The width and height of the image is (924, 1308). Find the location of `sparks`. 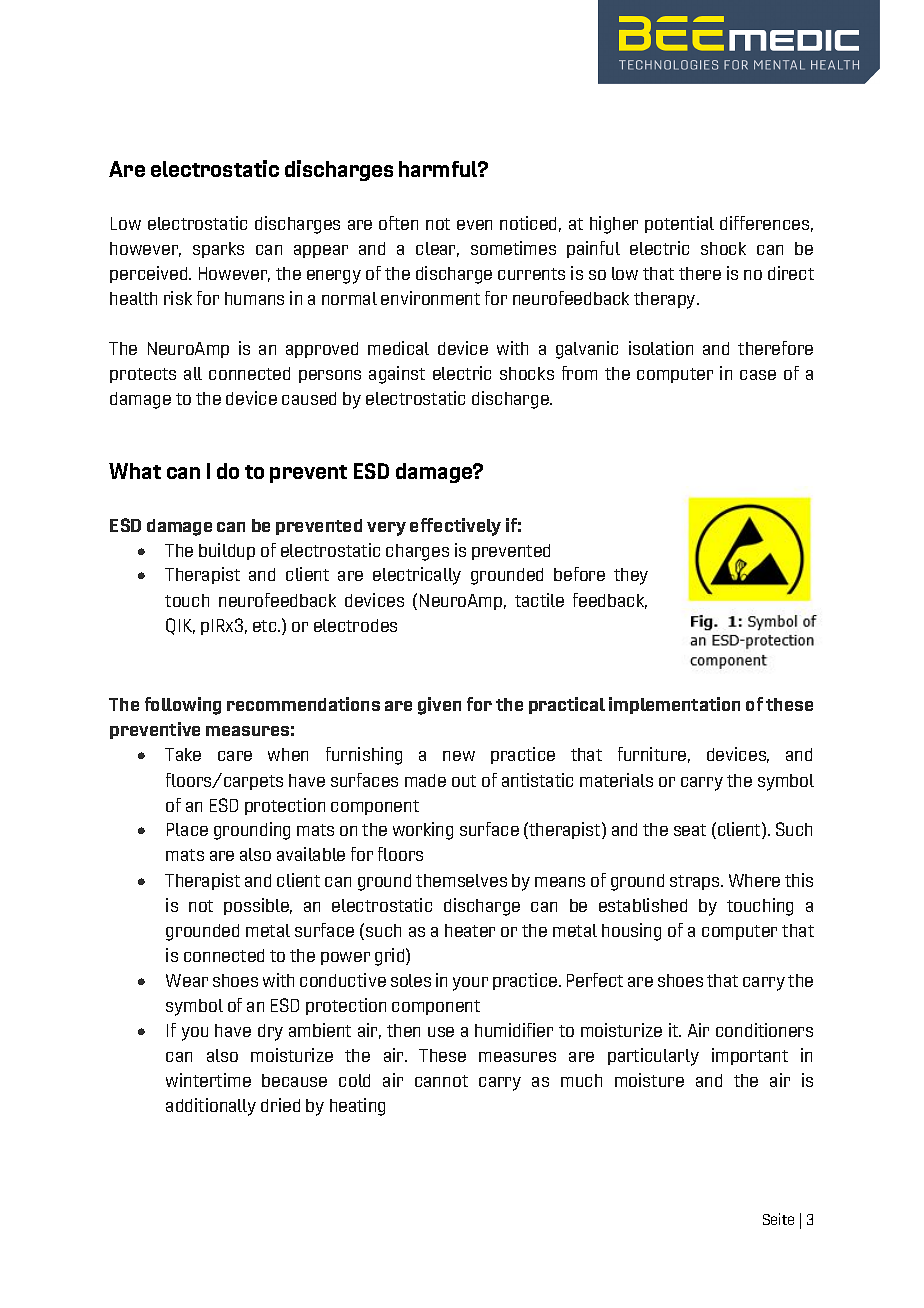

sparks is located at coordinates (218, 250).
